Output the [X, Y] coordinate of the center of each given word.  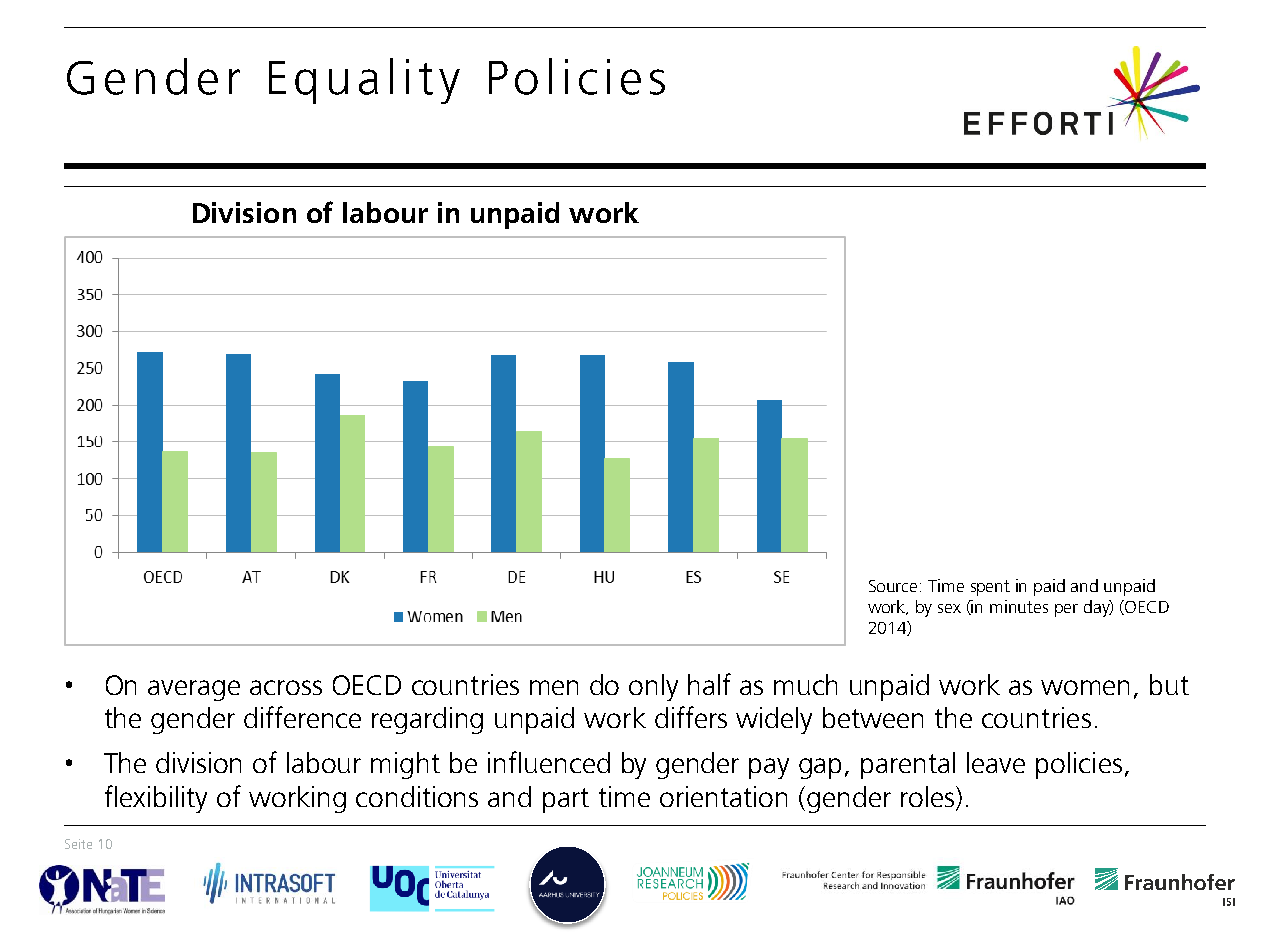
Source [895, 586]
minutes [1019, 606]
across [286, 687]
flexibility [156, 799]
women [1085, 687]
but [1169, 684]
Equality [364, 81]
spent [990, 588]
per [1066, 610]
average [194, 690]
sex [949, 608]
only [653, 687]
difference [302, 717]
